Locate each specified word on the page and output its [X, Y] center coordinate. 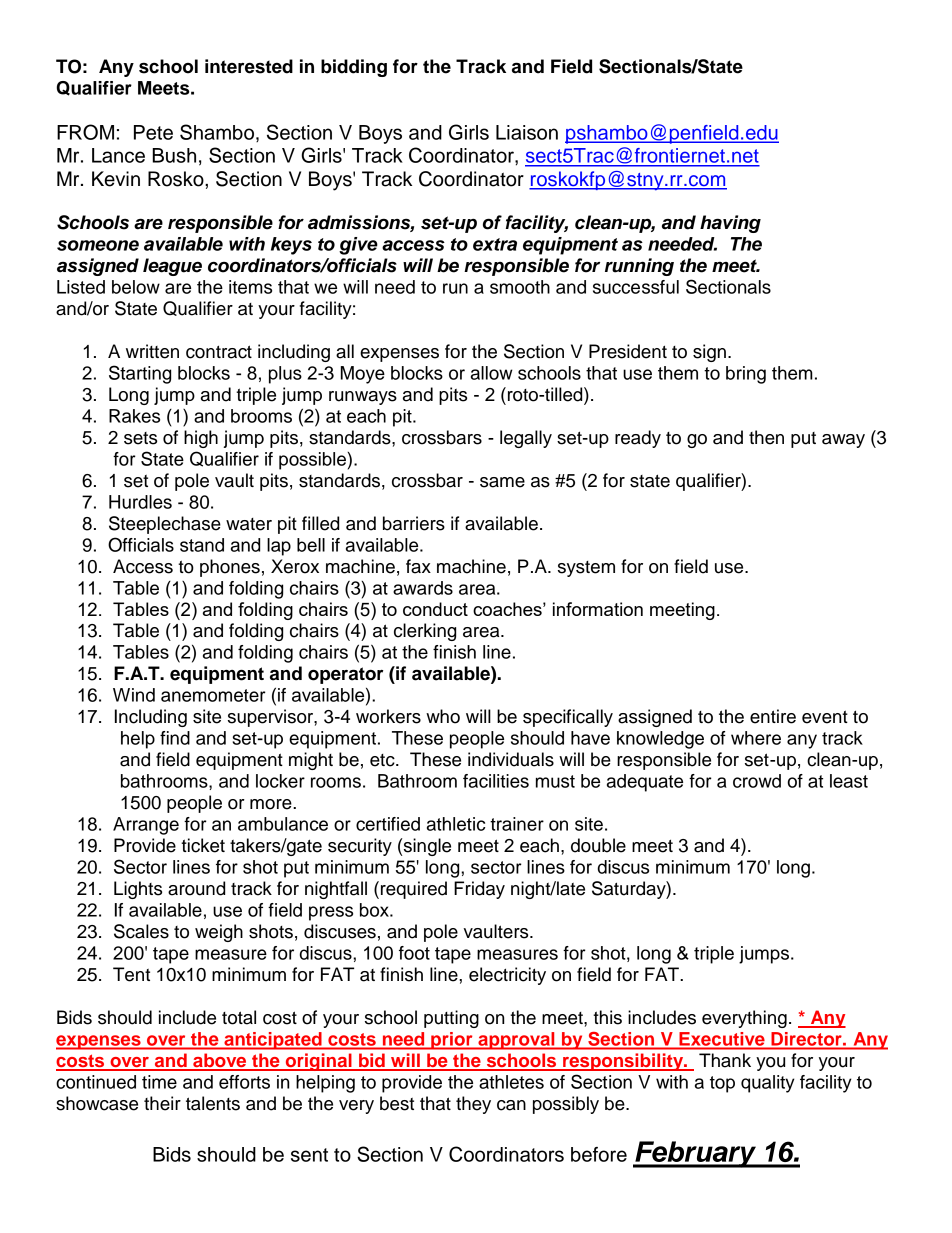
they [473, 1105]
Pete [153, 132]
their [162, 1103]
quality [768, 1084]
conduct [435, 609]
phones [230, 568]
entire [773, 716]
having [730, 224]
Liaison [527, 132]
